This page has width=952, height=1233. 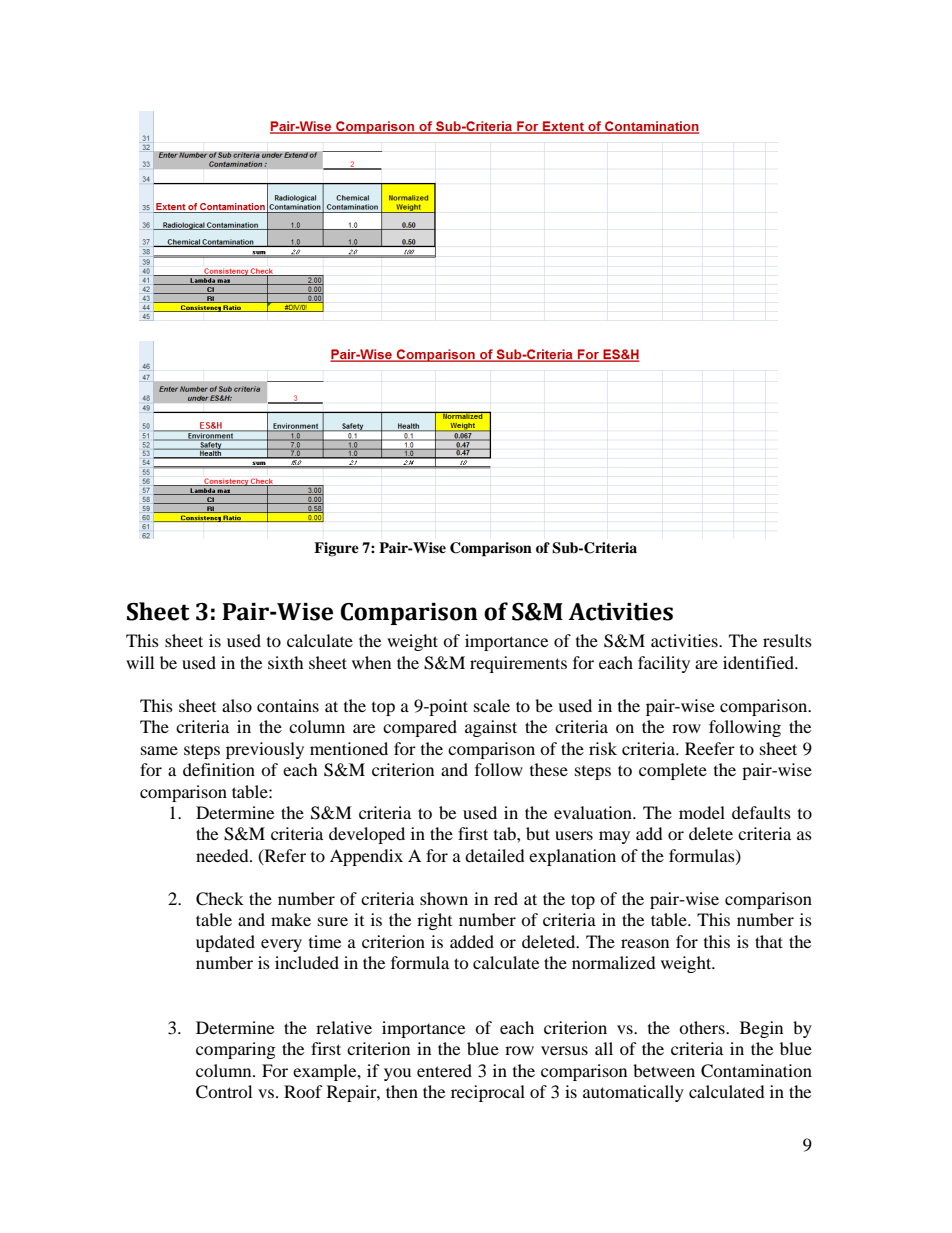 I want to click on Control, so click(x=224, y=1092).
